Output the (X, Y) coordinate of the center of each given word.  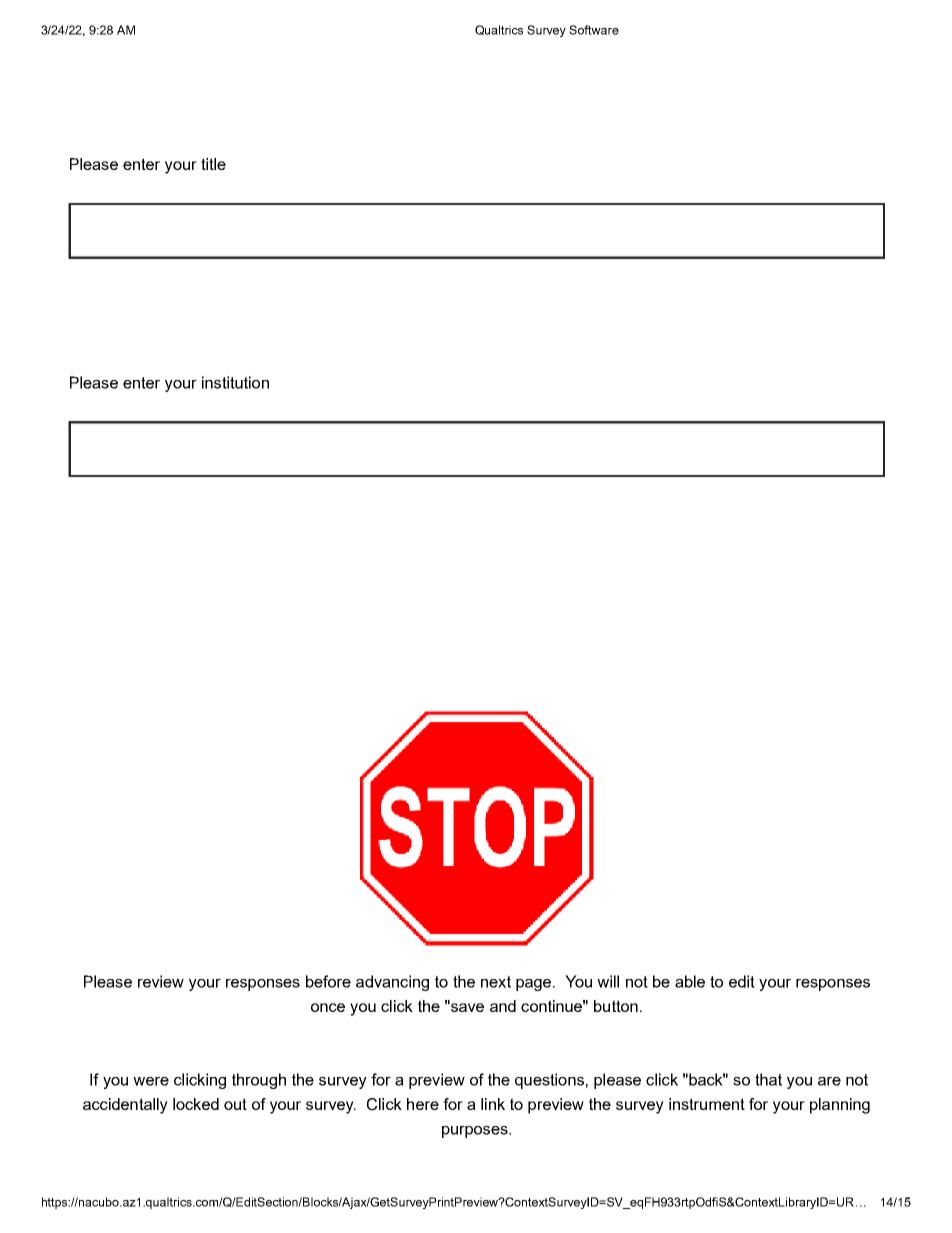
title (213, 164)
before (328, 981)
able (690, 981)
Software (594, 30)
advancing (392, 983)
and (503, 1006)
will (608, 981)
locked (196, 1104)
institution (235, 382)
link (493, 1104)
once (328, 1007)
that (768, 1079)
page (535, 985)
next (496, 982)
